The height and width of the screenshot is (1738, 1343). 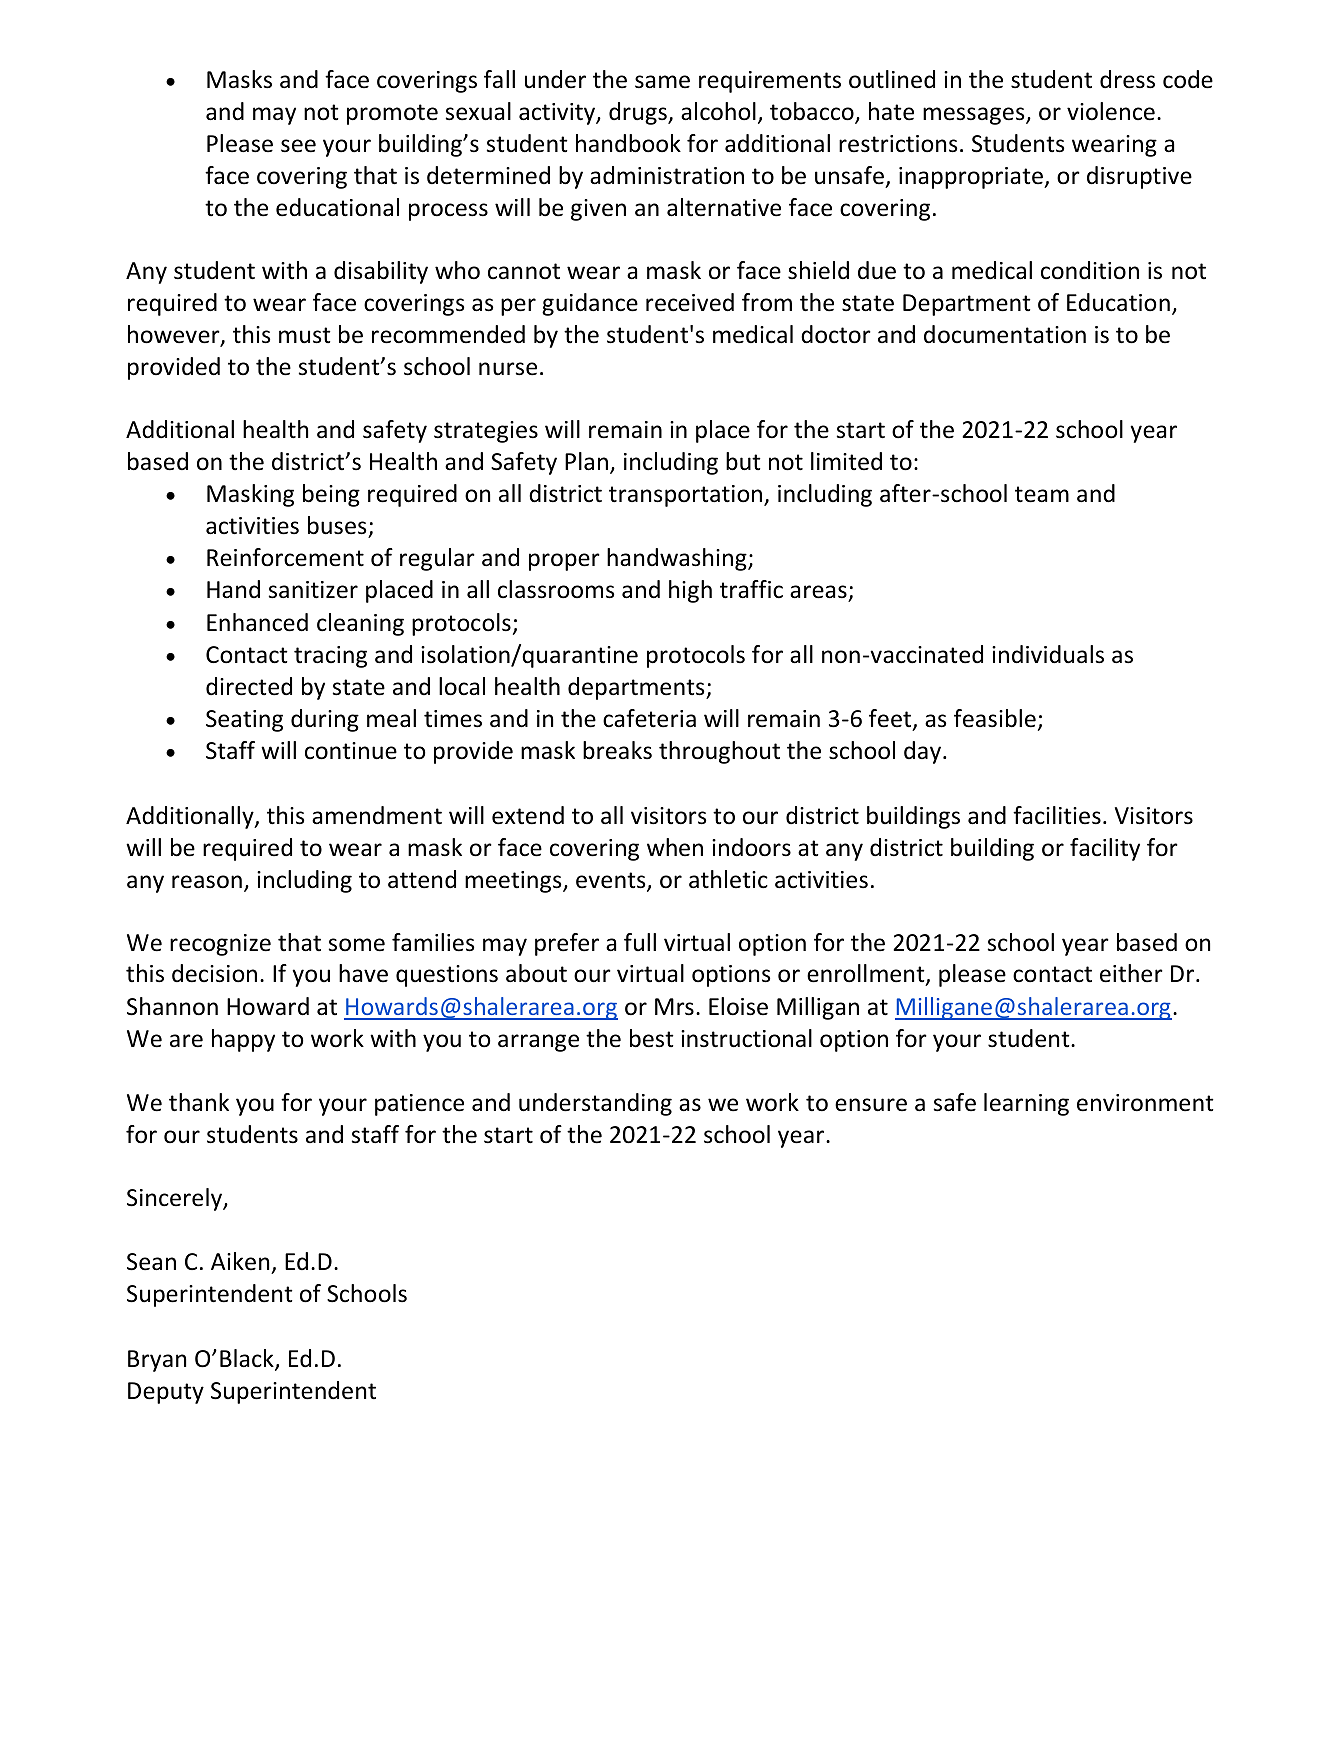 I want to click on see, so click(x=298, y=146).
